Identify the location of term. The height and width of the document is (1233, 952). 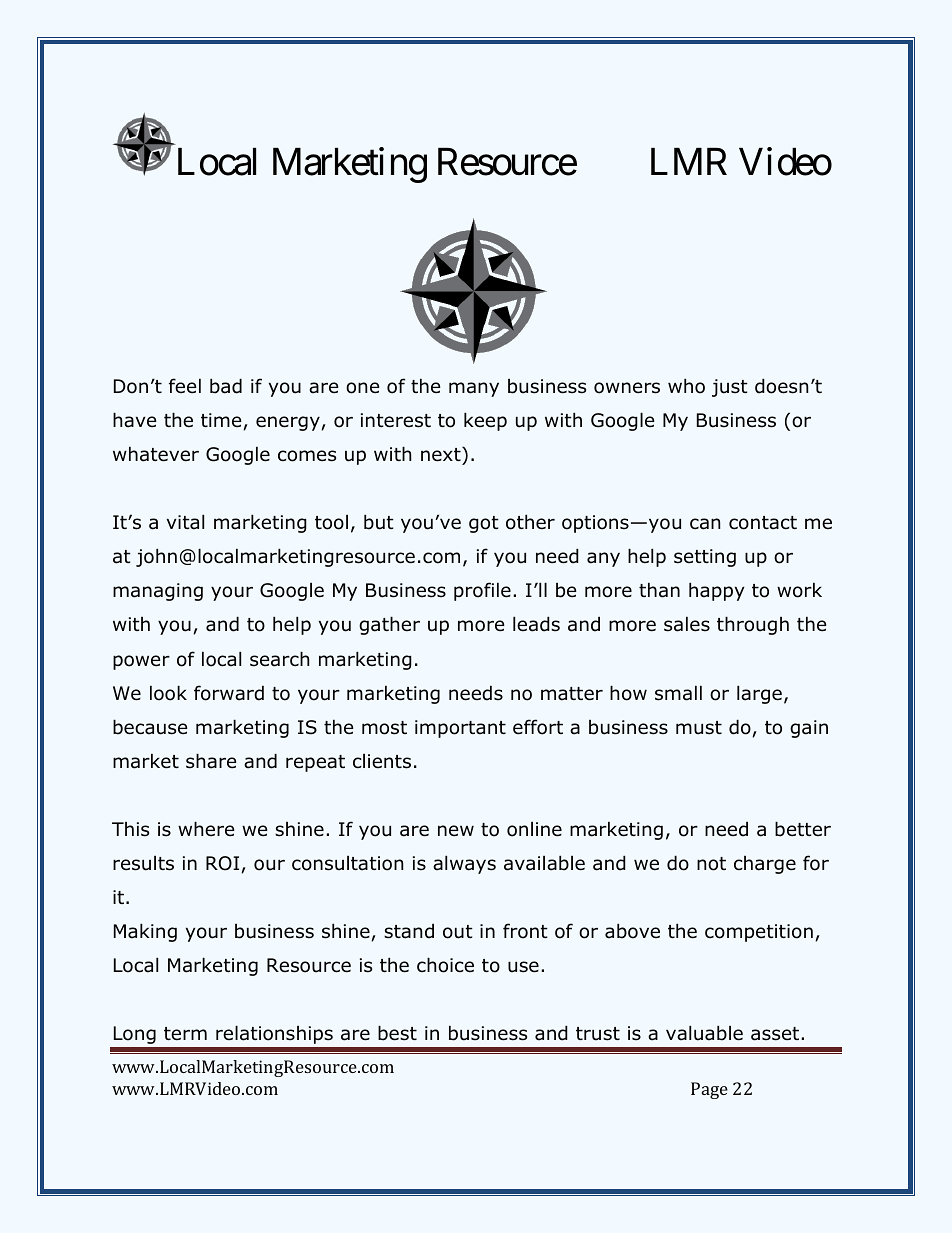
(185, 1034).
